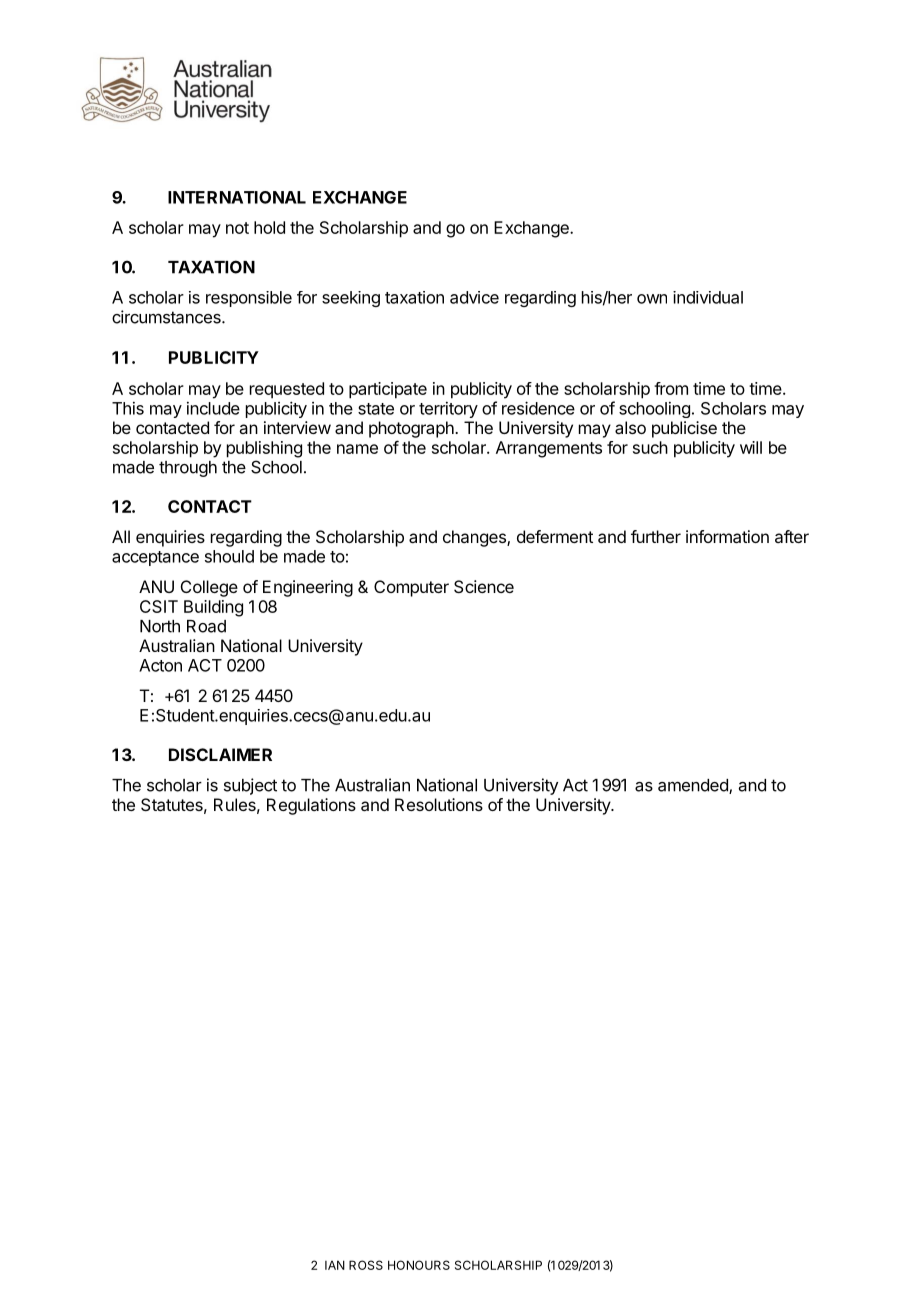 The height and width of the document is (1308, 924). Describe the element at coordinates (419, 1265) in the document. I see `HONOURS` at that location.
